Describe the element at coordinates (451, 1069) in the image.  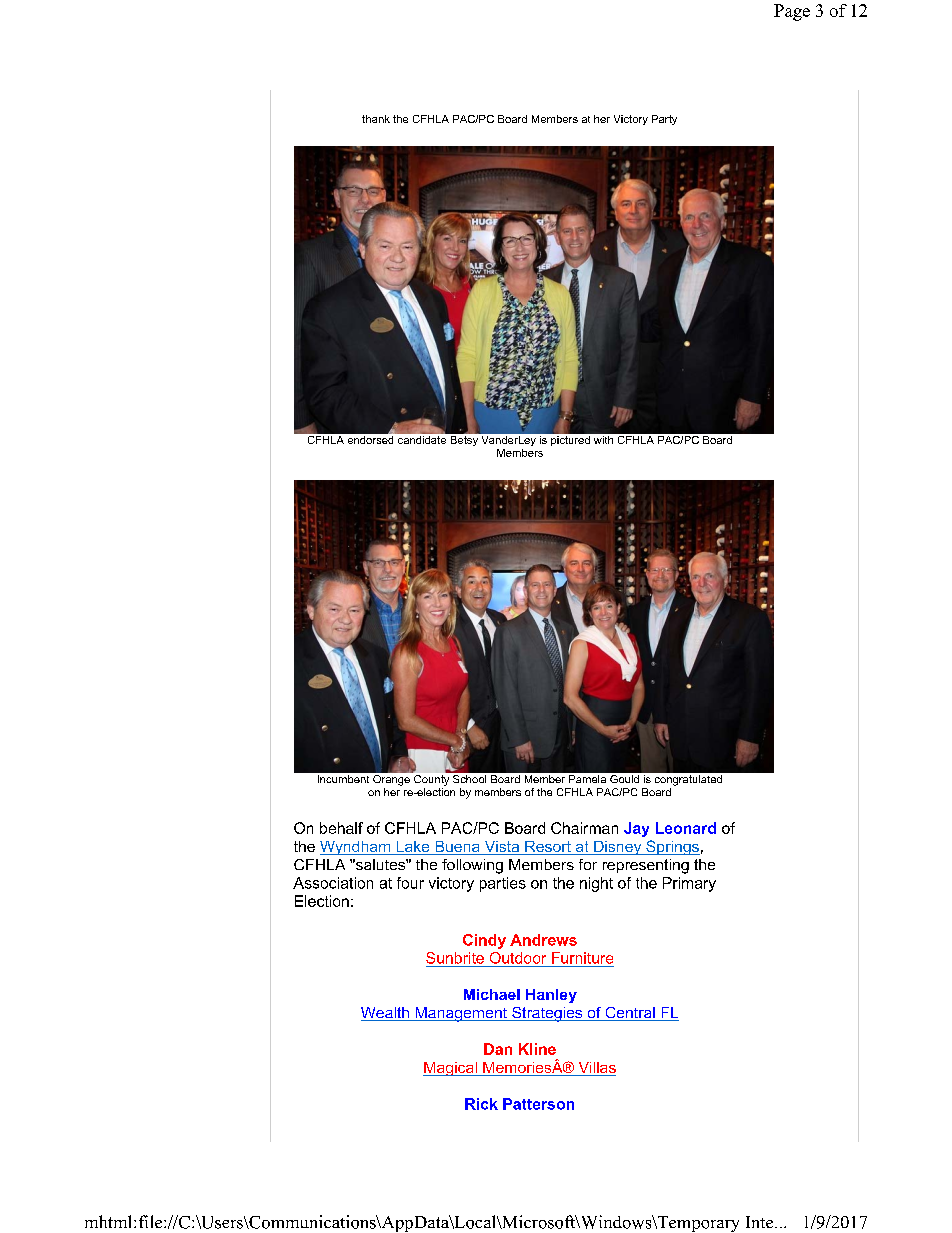
I see `Magical` at that location.
